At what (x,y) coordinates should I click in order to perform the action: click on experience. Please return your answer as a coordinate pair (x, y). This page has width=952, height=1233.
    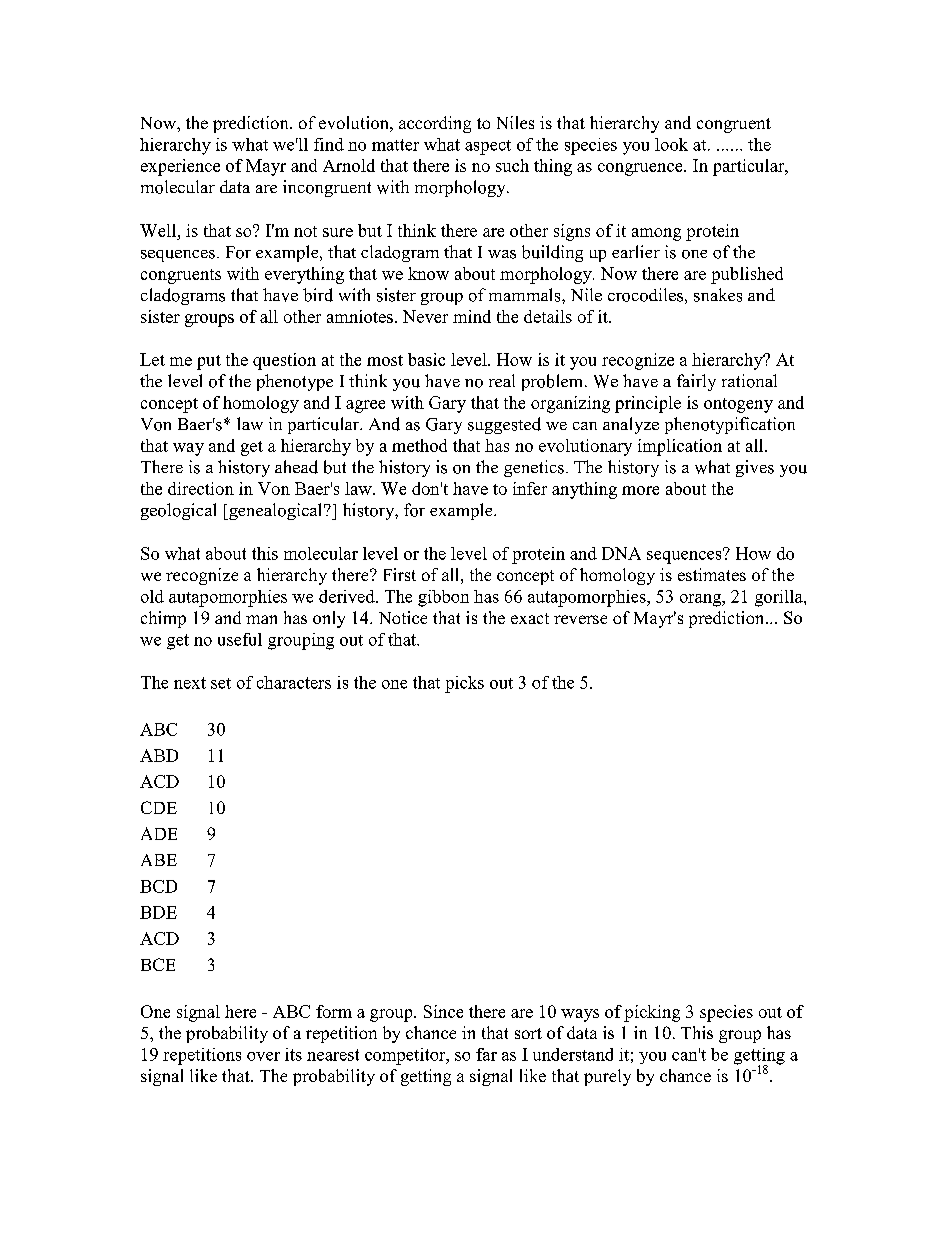
    Looking at the image, I should click on (180, 167).
